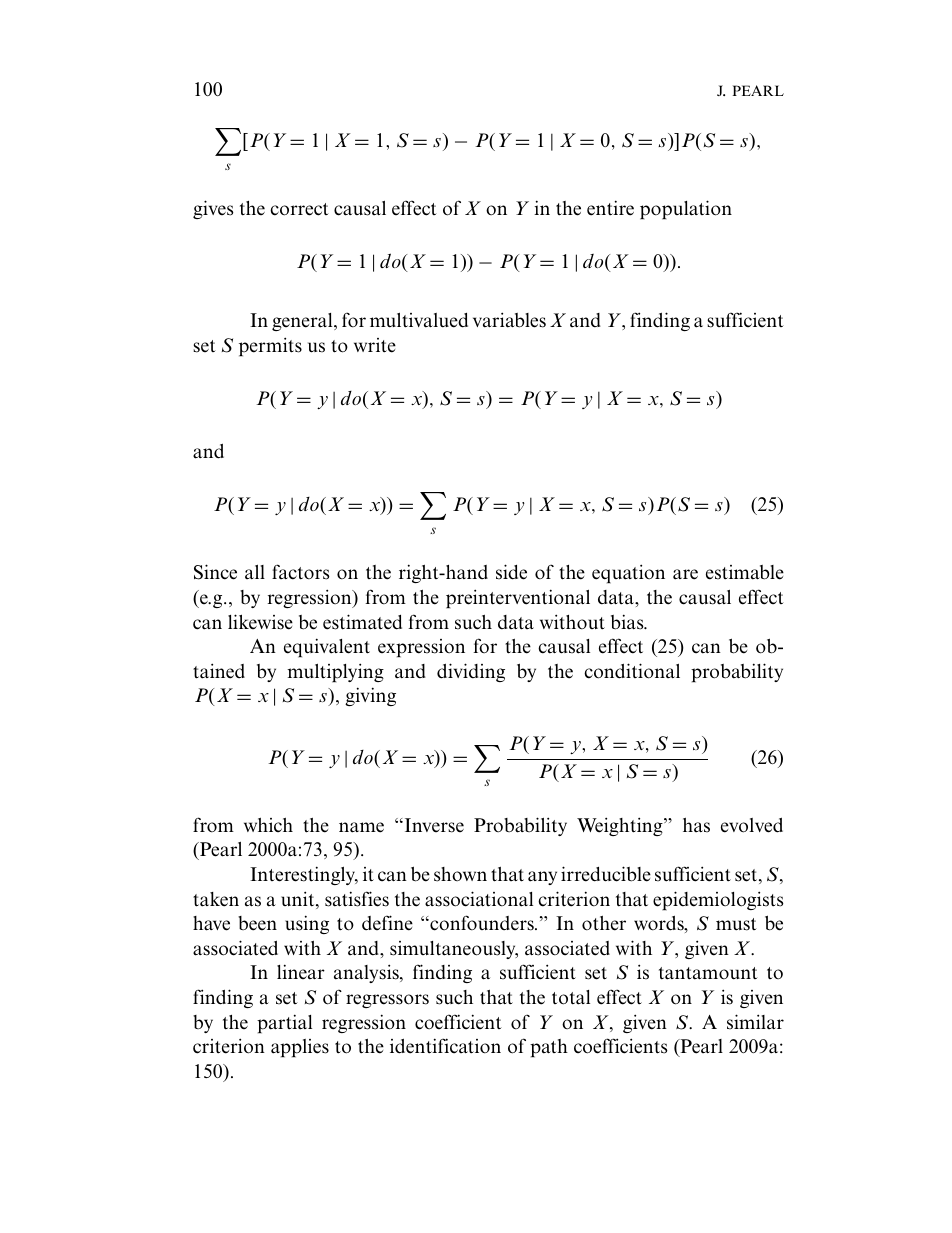 Image resolution: width=952 pixels, height=1233 pixels. I want to click on correct, so click(299, 209).
